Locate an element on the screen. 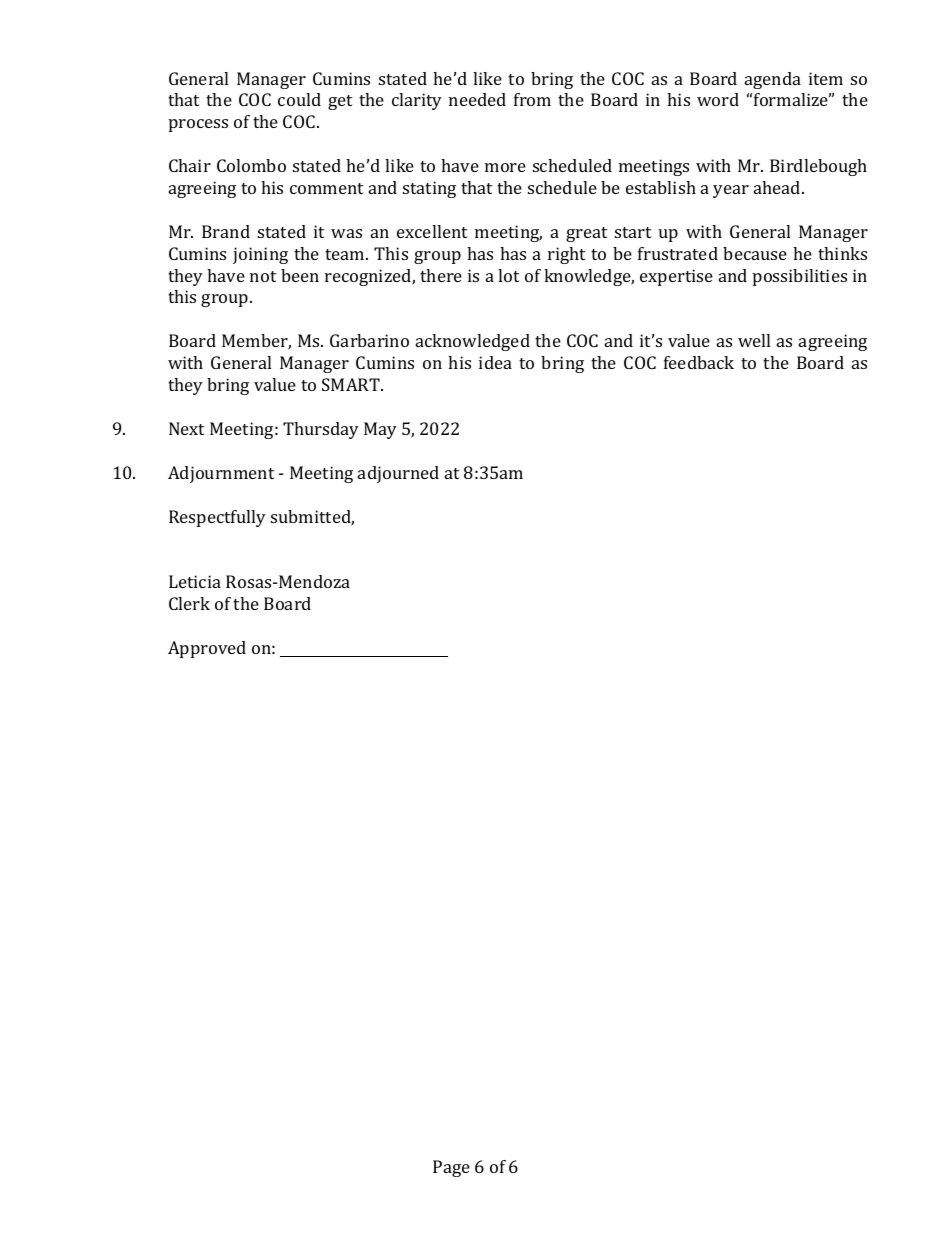 The image size is (952, 1233). from is located at coordinates (532, 99).
